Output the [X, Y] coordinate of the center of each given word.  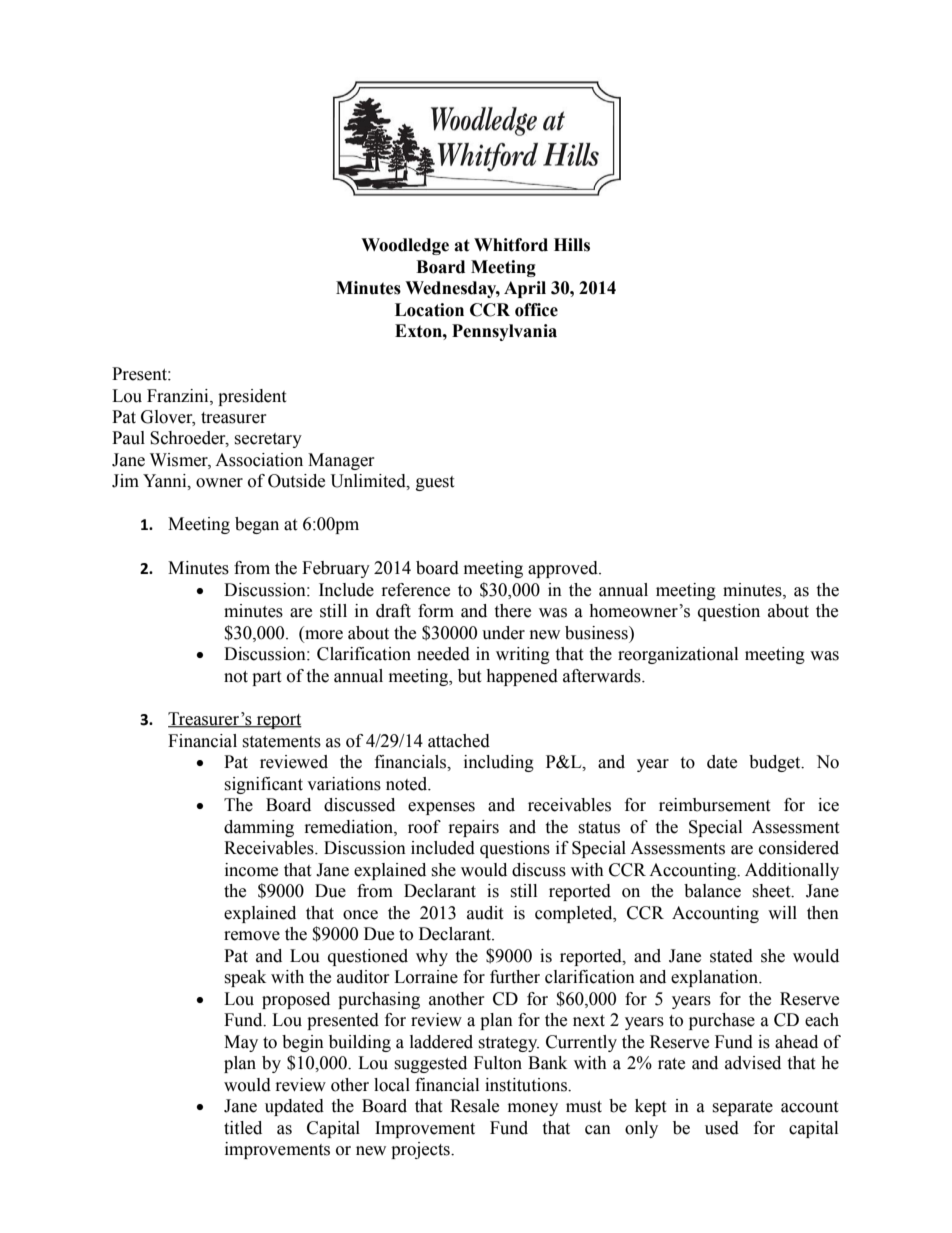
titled [243, 1128]
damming [259, 828]
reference [416, 590]
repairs [474, 828]
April [525, 289]
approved [564, 569]
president [252, 397]
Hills [572, 245]
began [257, 525]
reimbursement [714, 805]
